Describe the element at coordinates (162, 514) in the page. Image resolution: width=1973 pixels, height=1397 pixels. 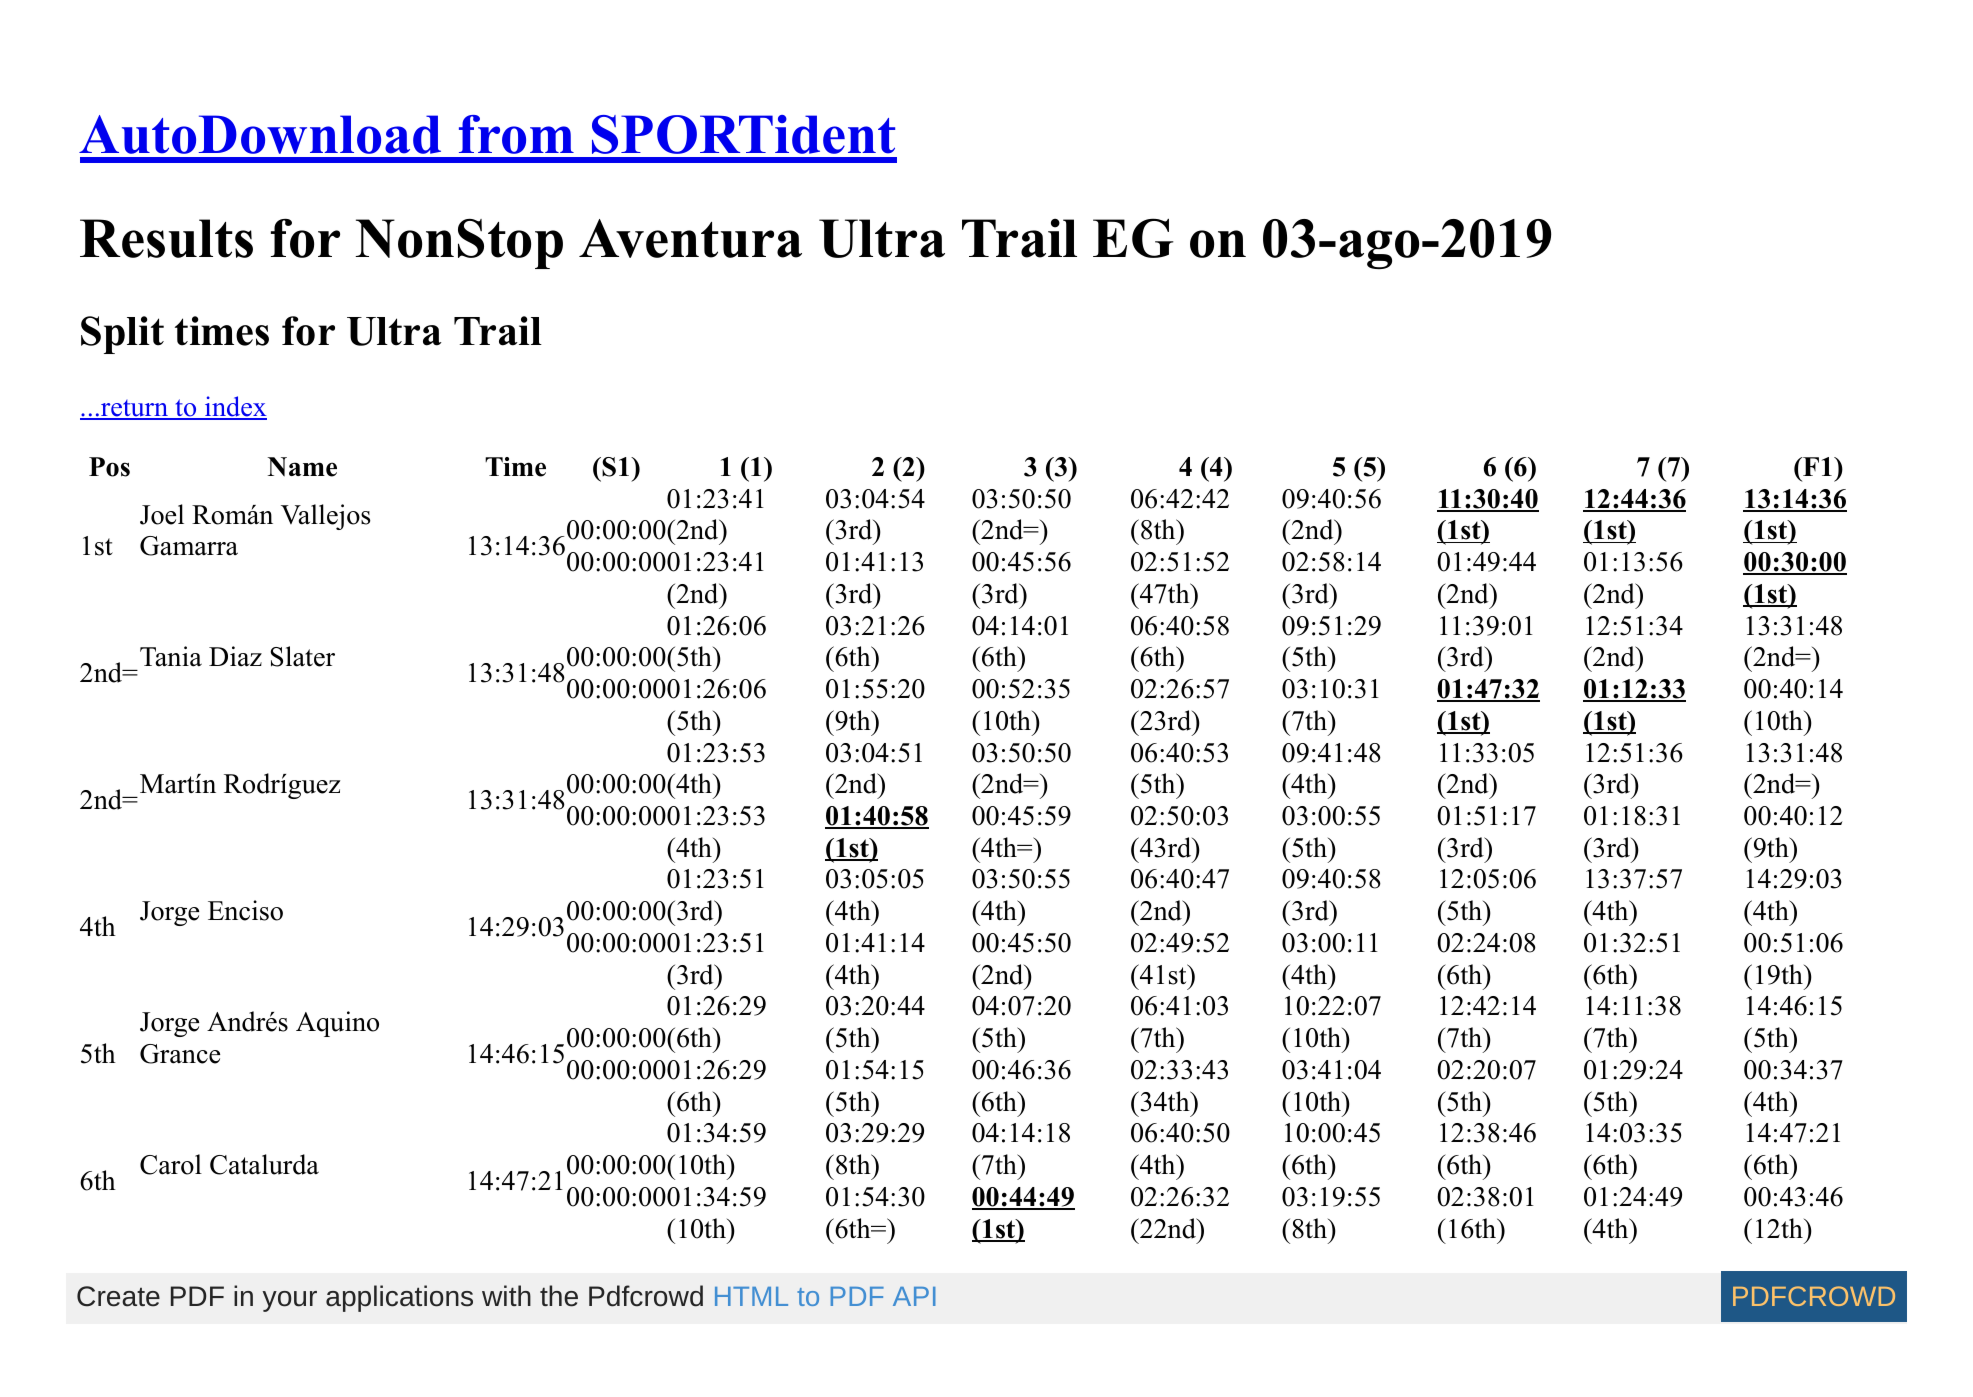
I see `Joel` at that location.
